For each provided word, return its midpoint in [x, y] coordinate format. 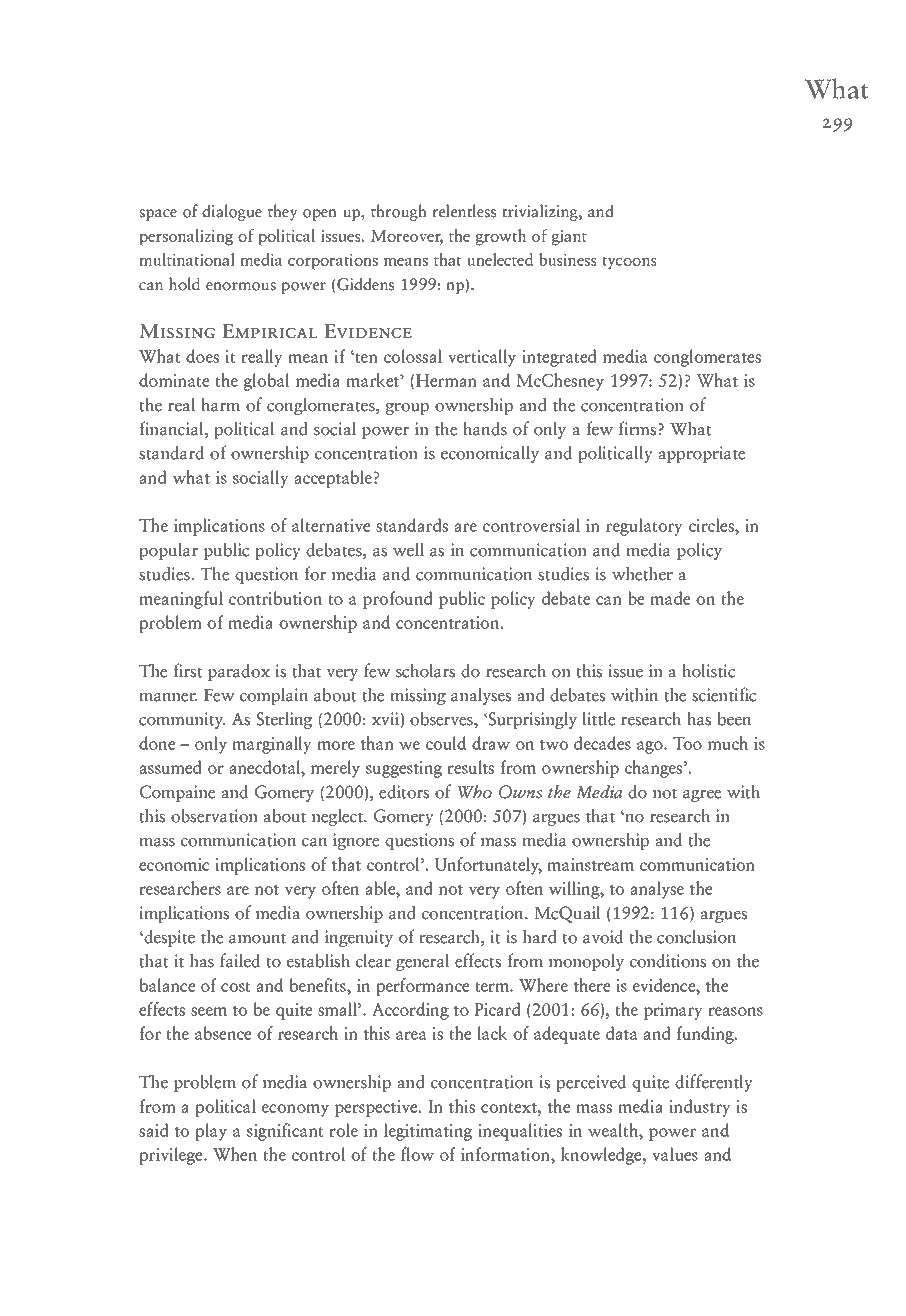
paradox [239, 672]
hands [485, 428]
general [423, 962]
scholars [425, 670]
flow [417, 1154]
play [211, 1132]
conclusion [696, 937]
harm [220, 404]
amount [257, 938]
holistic [708, 670]
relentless [464, 211]
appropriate [701, 454]
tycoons [629, 263]
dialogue [232, 212]
